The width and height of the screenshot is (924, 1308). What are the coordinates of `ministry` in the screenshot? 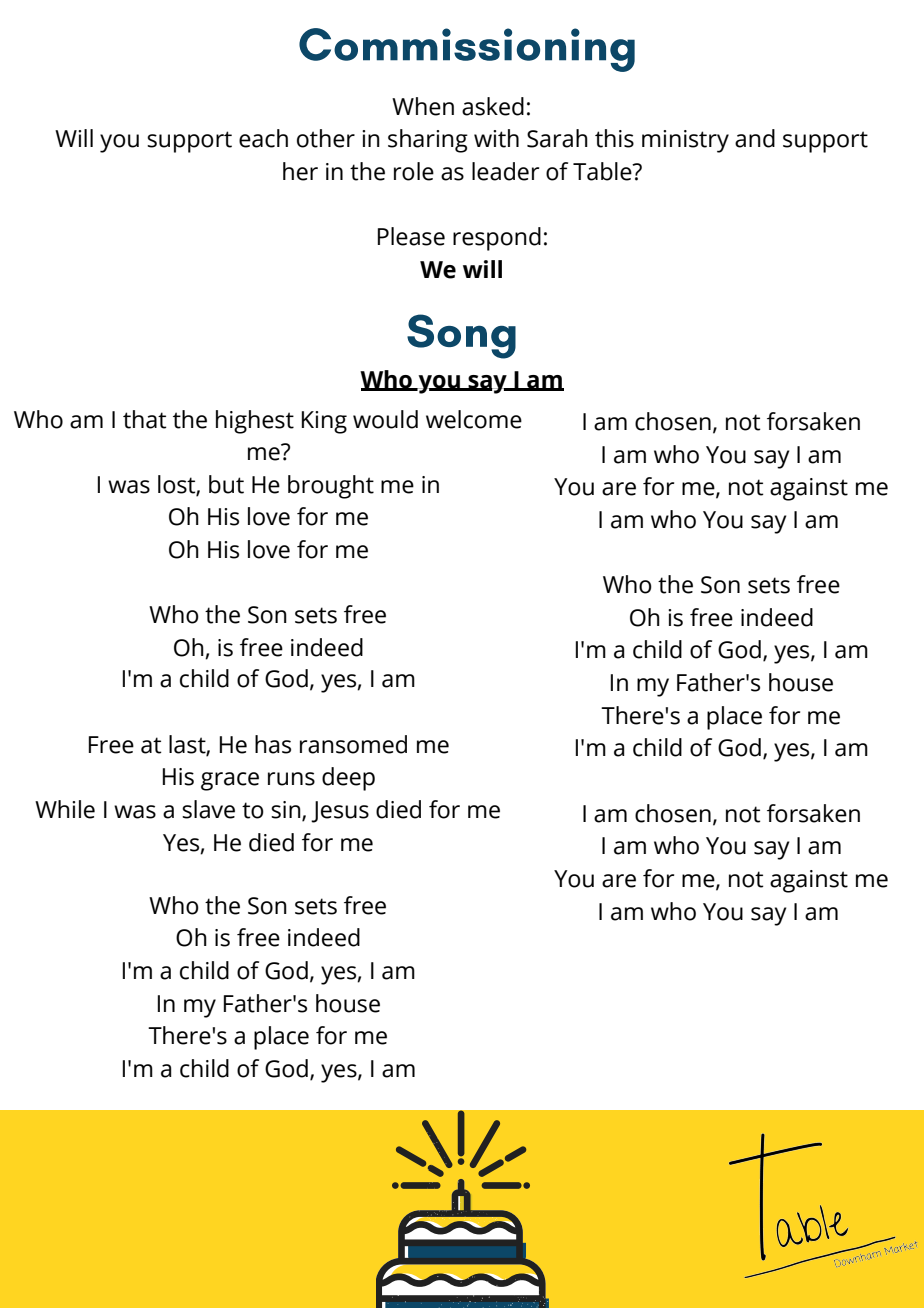 It's located at (685, 141).
